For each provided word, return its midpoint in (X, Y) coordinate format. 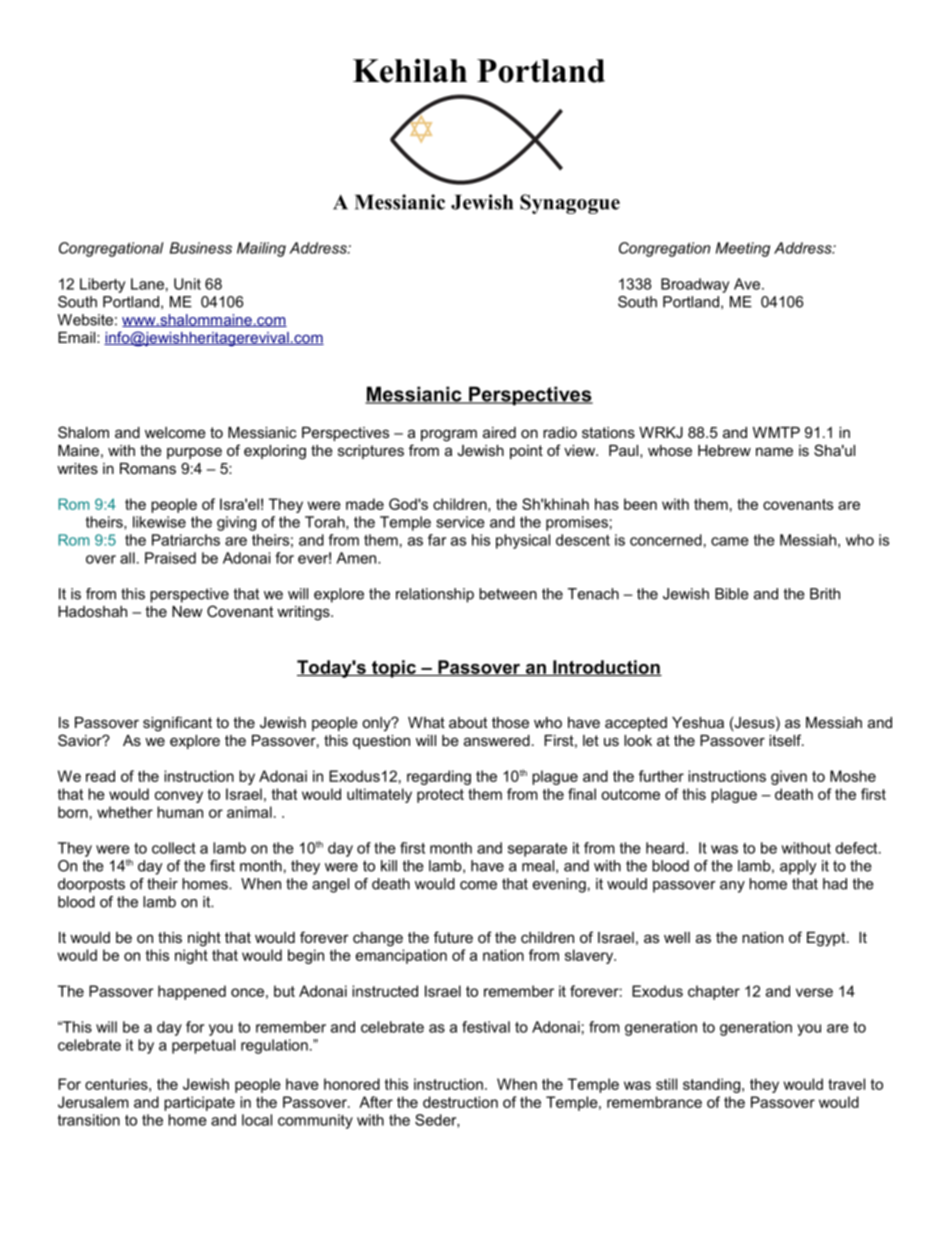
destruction (460, 1102)
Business (201, 248)
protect (440, 796)
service (460, 522)
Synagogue (570, 204)
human (180, 812)
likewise (159, 522)
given (789, 777)
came (730, 541)
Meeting (743, 249)
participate (199, 1103)
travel (846, 1084)
